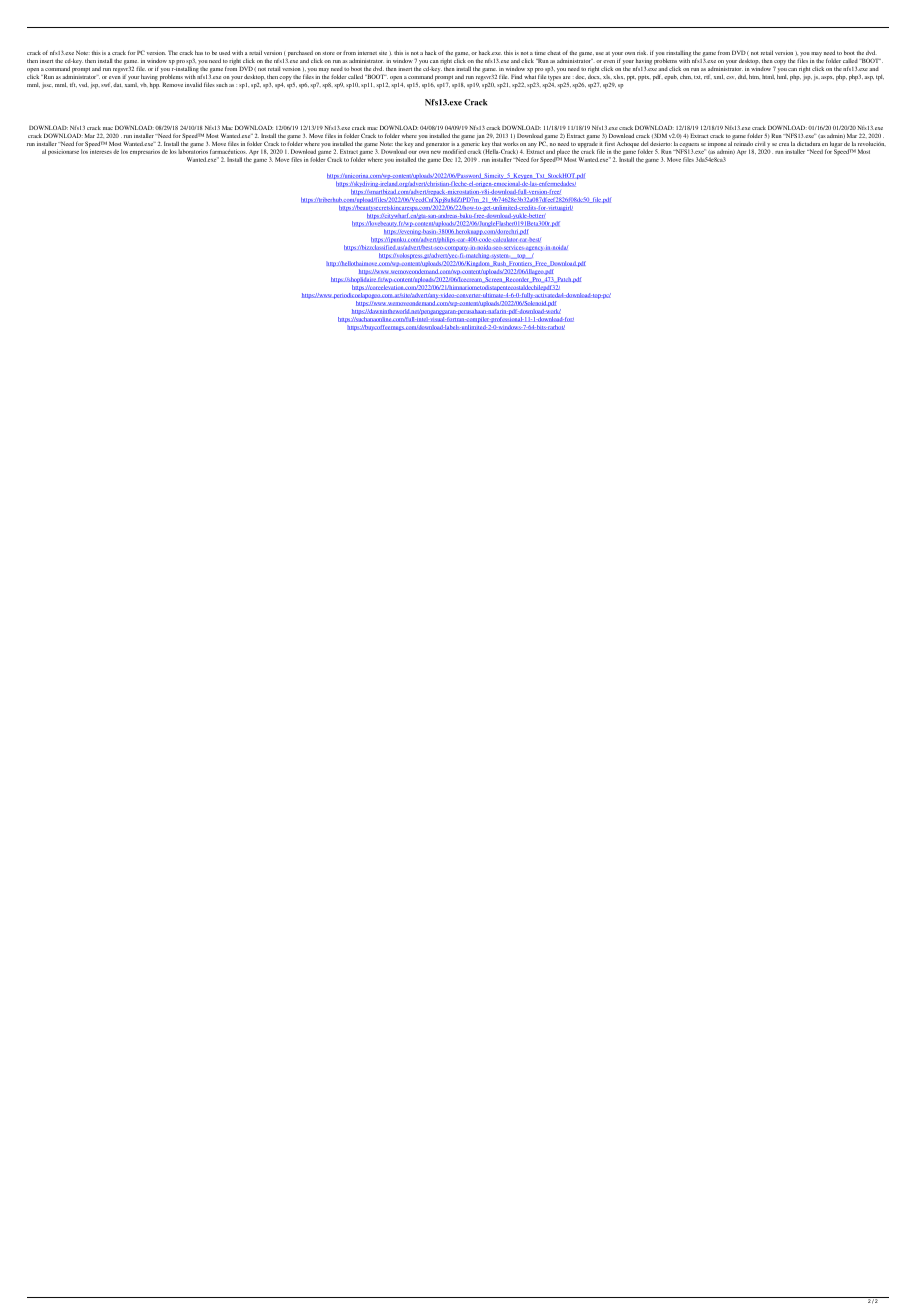  Describe the element at coordinates (540, 53) in the screenshot. I see `time` at that location.
